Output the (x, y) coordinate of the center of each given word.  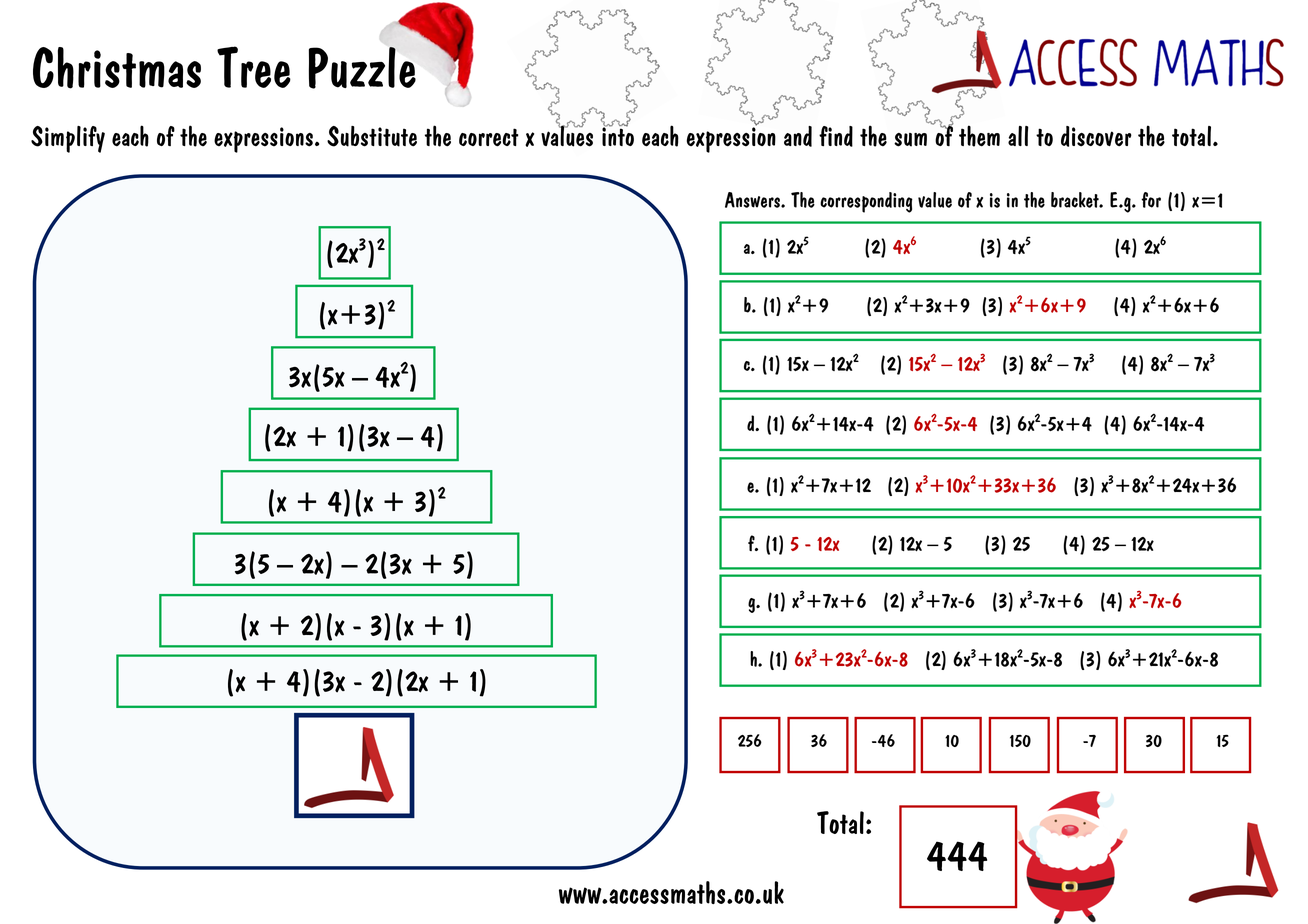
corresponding (866, 202)
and (798, 136)
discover (1096, 136)
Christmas (117, 68)
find (836, 136)
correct (489, 137)
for (1151, 200)
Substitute (372, 136)
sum (910, 140)
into (618, 135)
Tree (254, 67)
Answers (753, 200)
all (1018, 136)
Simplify (68, 139)
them (979, 136)
